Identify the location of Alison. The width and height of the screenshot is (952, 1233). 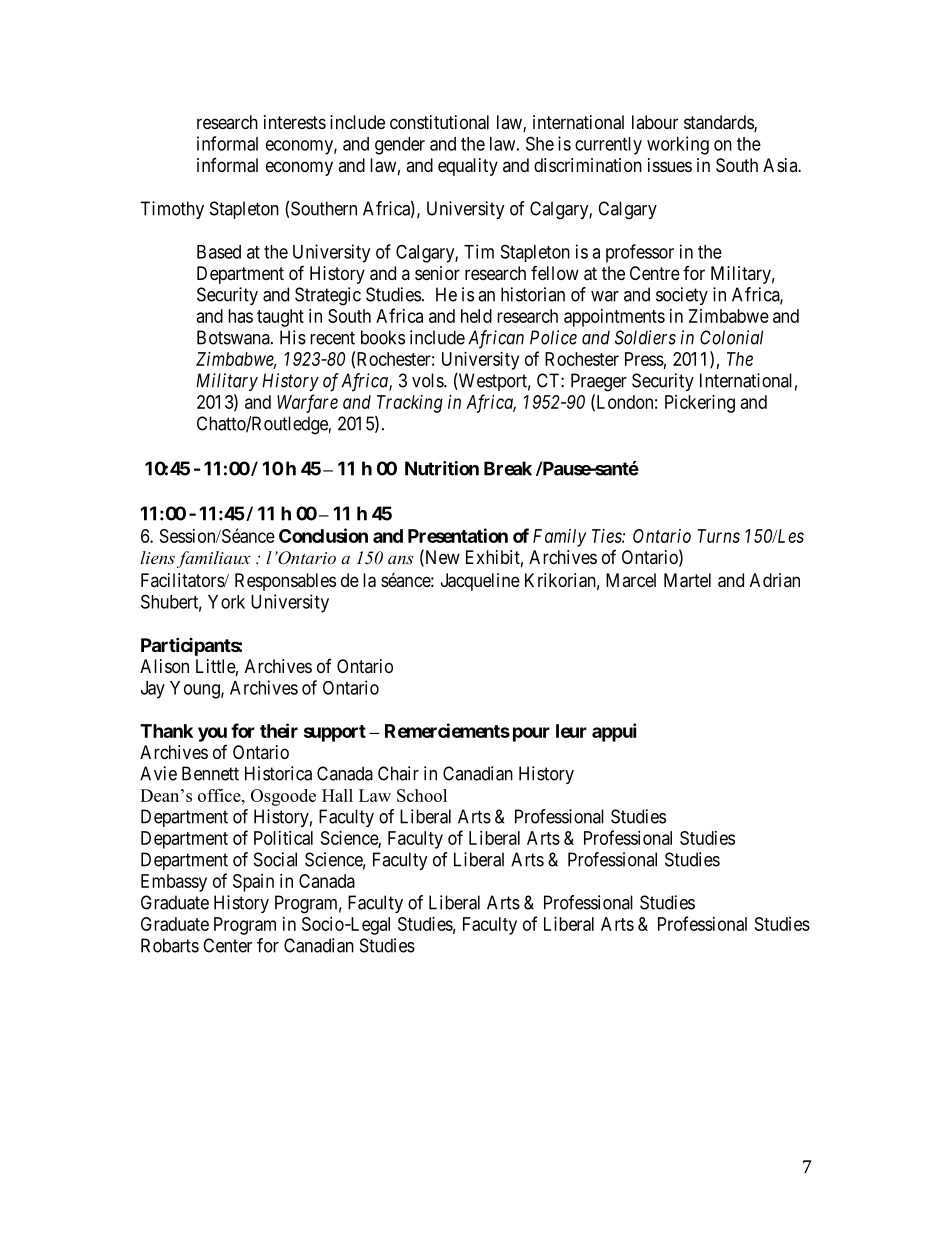
(164, 666).
